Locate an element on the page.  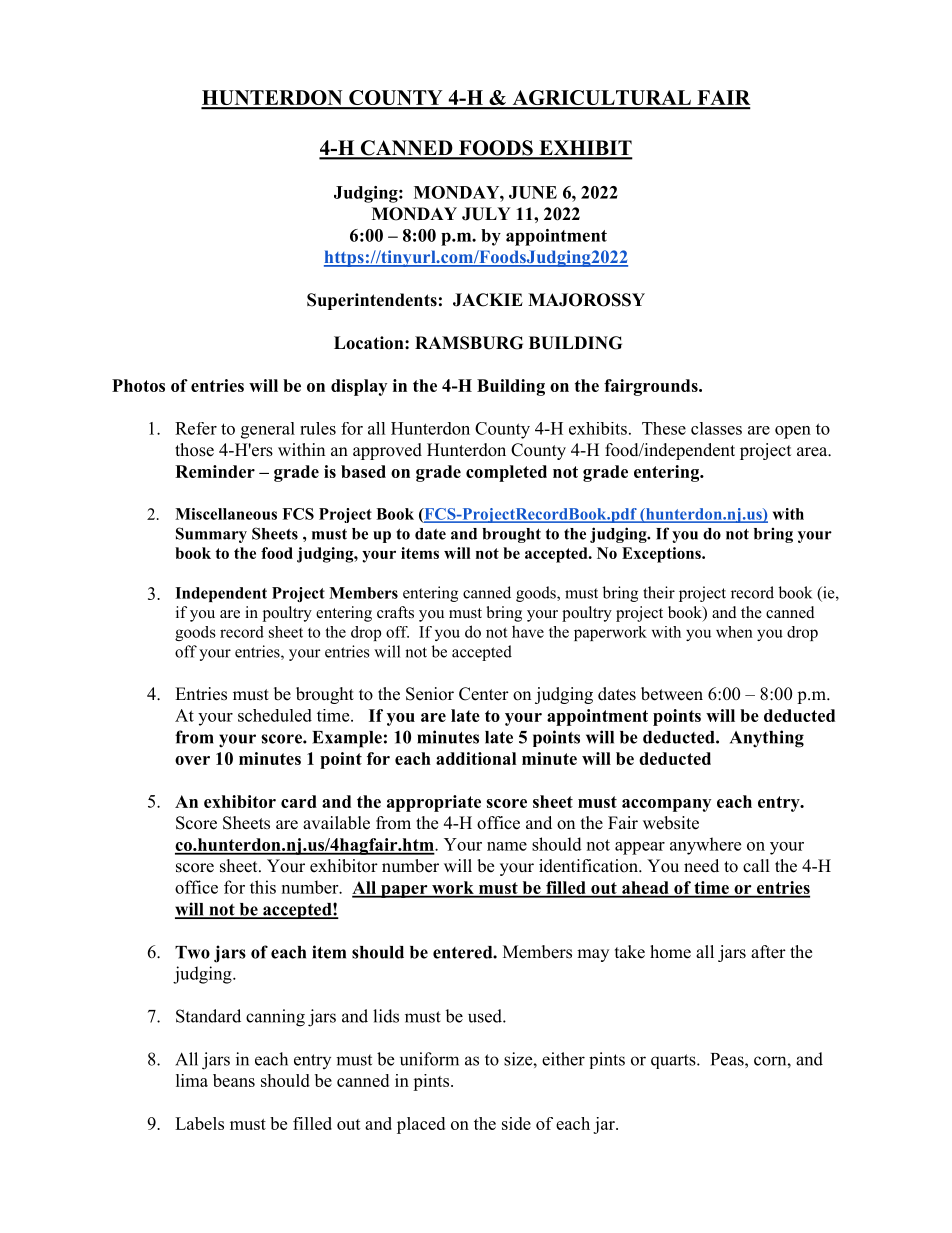
JUNE is located at coordinates (533, 192).
